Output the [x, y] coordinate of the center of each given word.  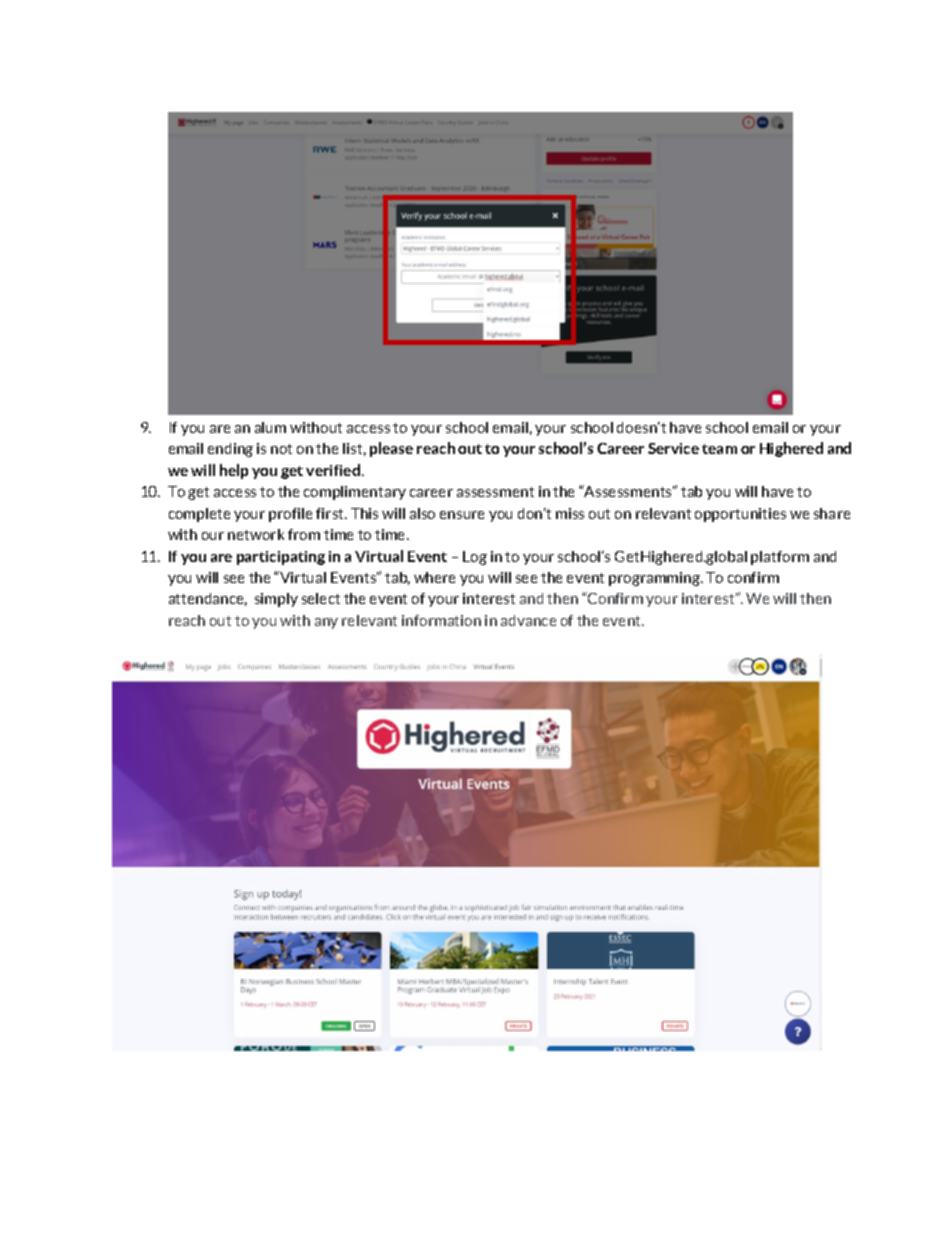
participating [281, 558]
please [391, 449]
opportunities [740, 515]
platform [780, 558]
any [326, 623]
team [719, 449]
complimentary [355, 493]
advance [528, 620]
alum [270, 427]
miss [570, 513]
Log [475, 558]
